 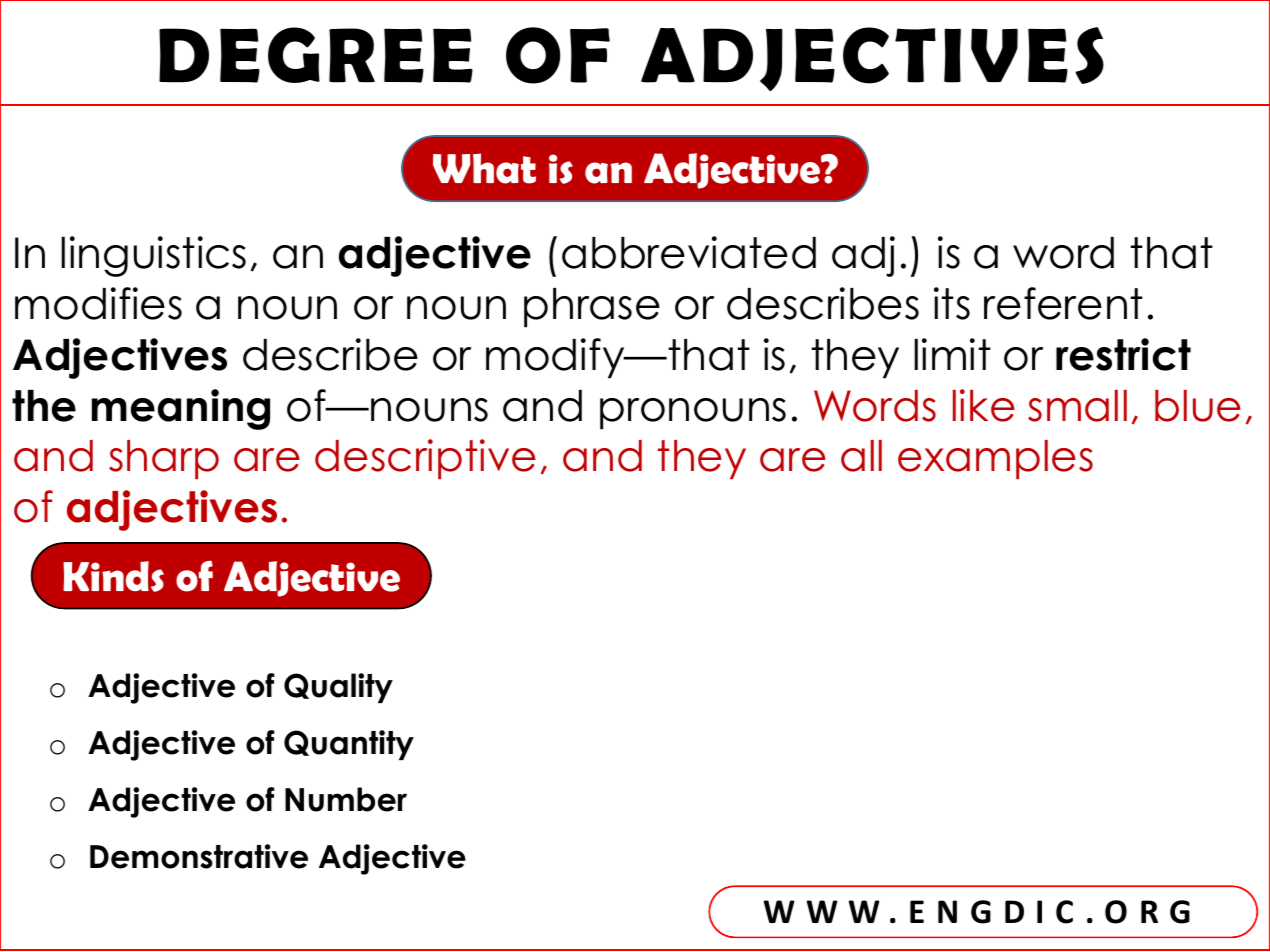 I want to click on Number, so click(x=346, y=799).
